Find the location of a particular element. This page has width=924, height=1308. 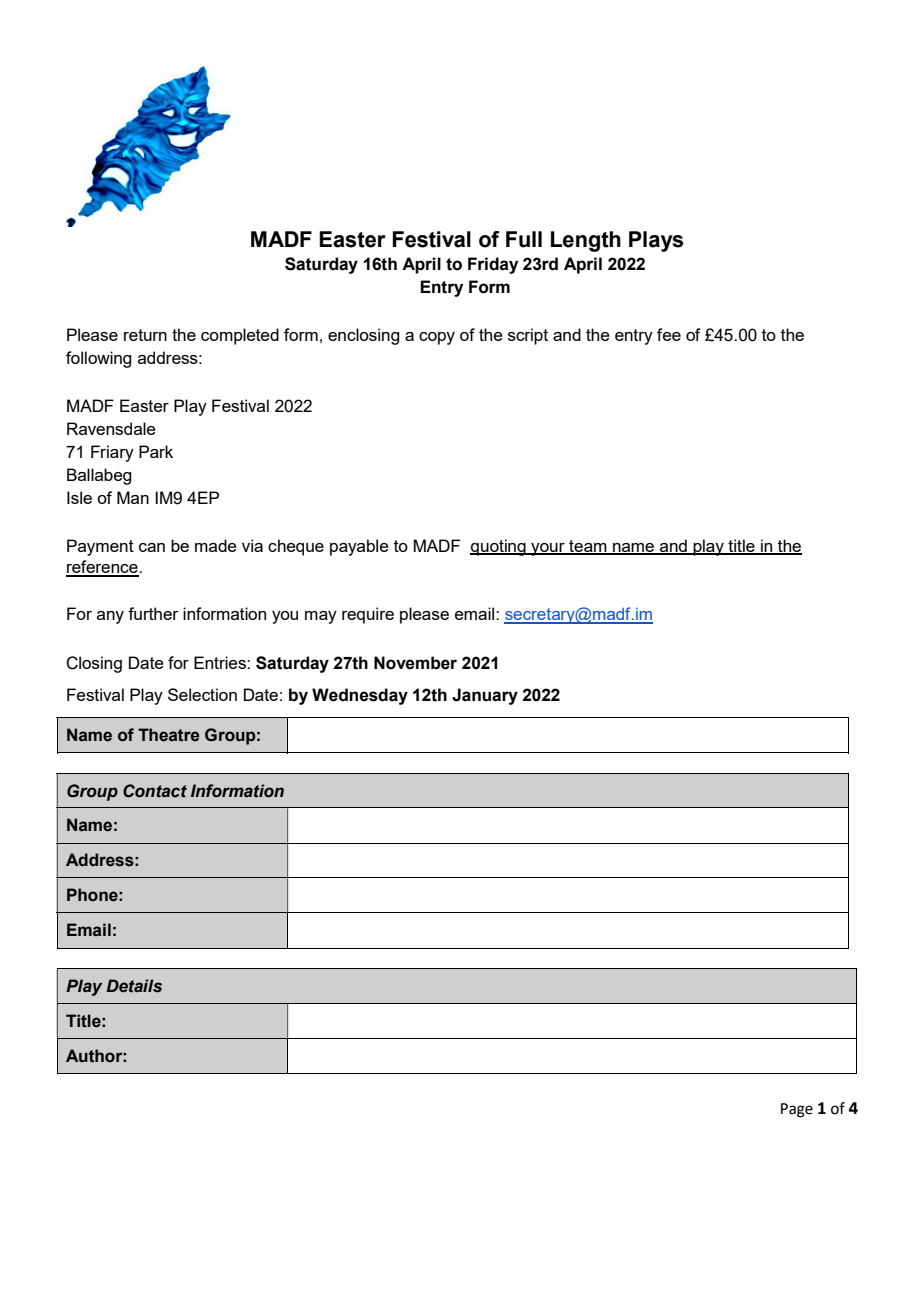

Page is located at coordinates (797, 1110).
